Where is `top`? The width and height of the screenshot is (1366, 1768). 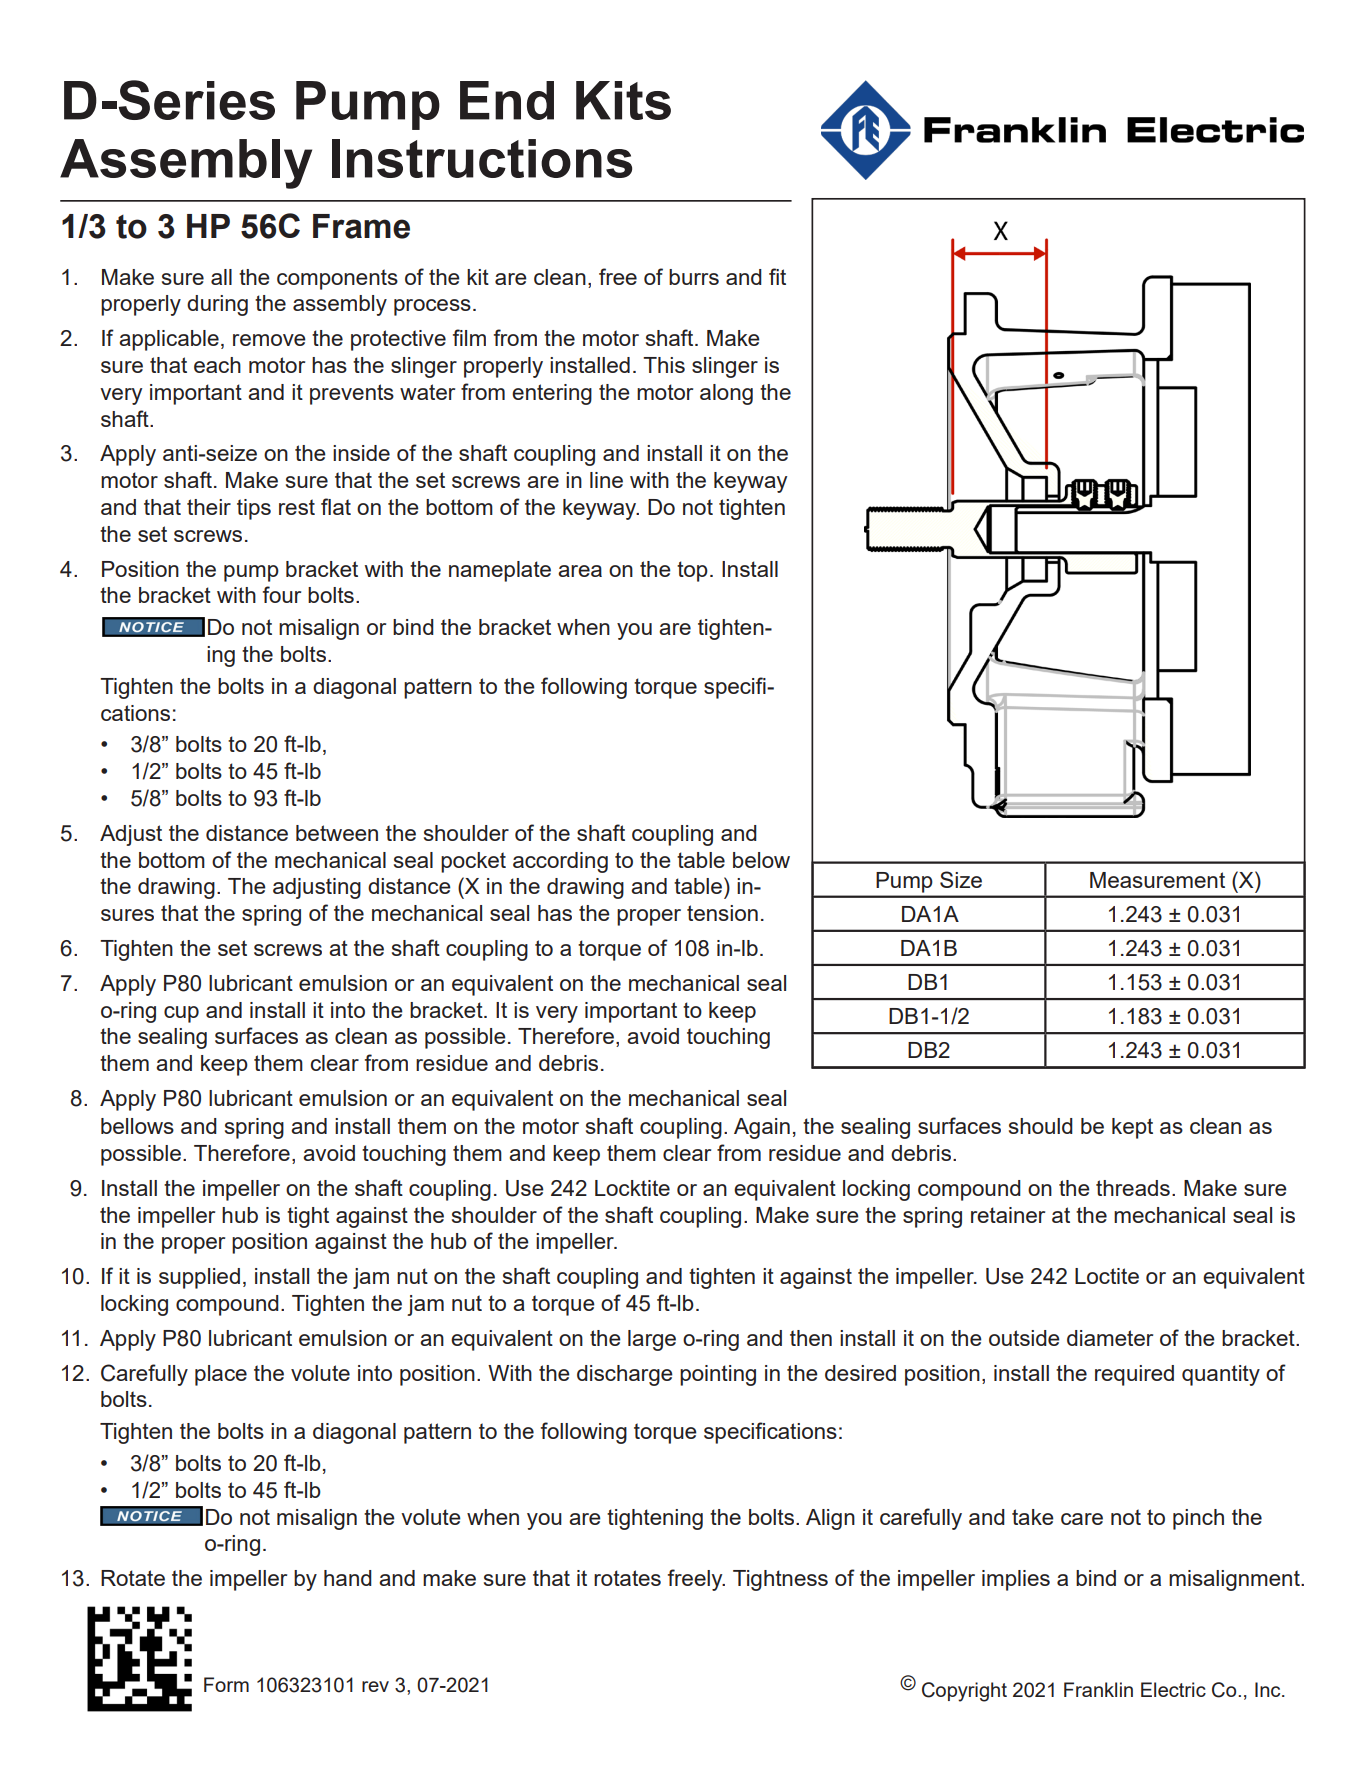 top is located at coordinates (692, 571).
